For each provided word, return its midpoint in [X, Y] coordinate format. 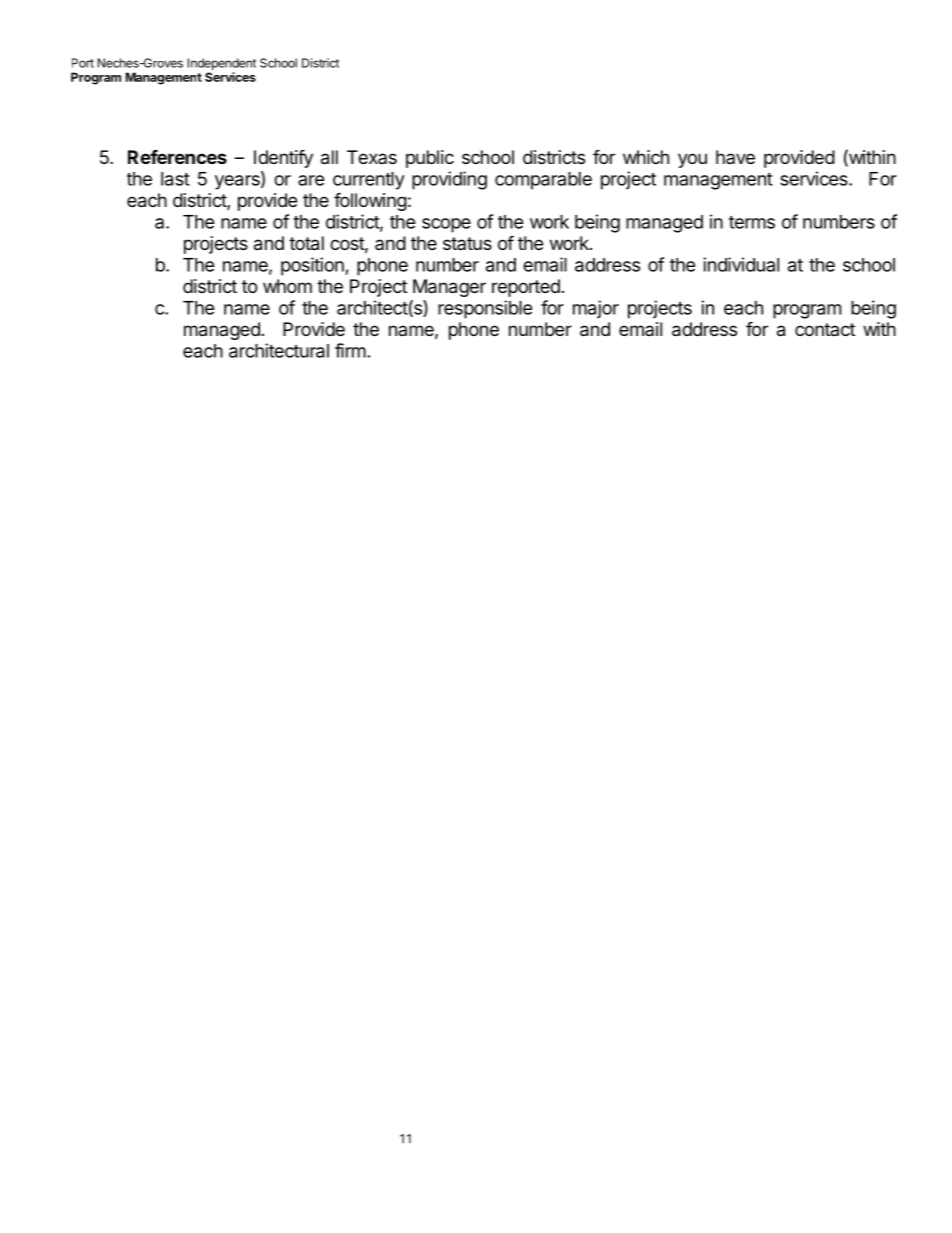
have [735, 157]
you [692, 160]
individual [741, 264]
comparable [543, 181]
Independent [222, 65]
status [467, 243]
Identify [283, 158]
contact [825, 329]
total [306, 243]
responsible [485, 309]
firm [350, 350]
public [430, 159]
